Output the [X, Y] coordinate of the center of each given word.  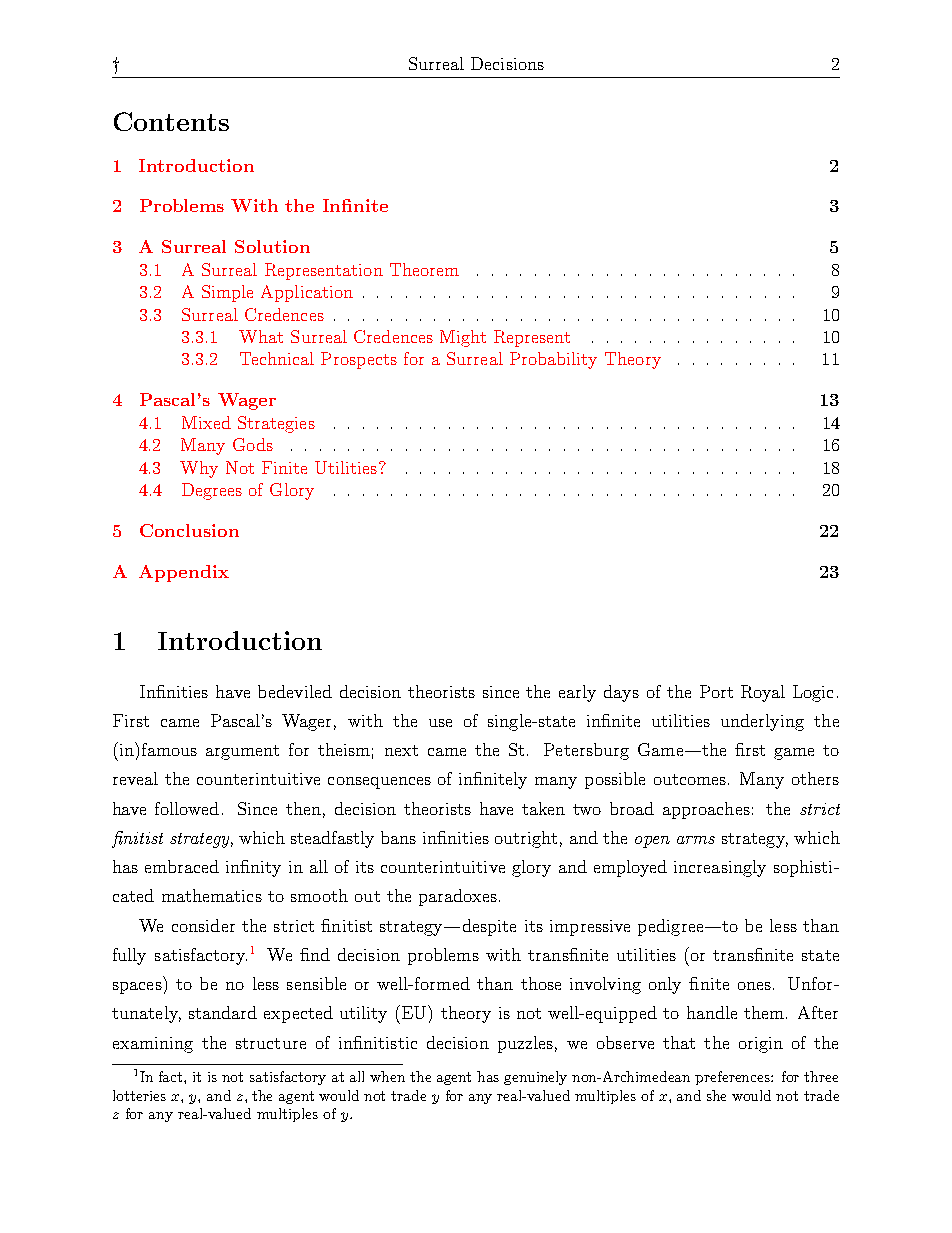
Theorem [424, 269]
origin [761, 1045]
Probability [553, 360]
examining [153, 1045]
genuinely [535, 1078]
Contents [171, 121]
